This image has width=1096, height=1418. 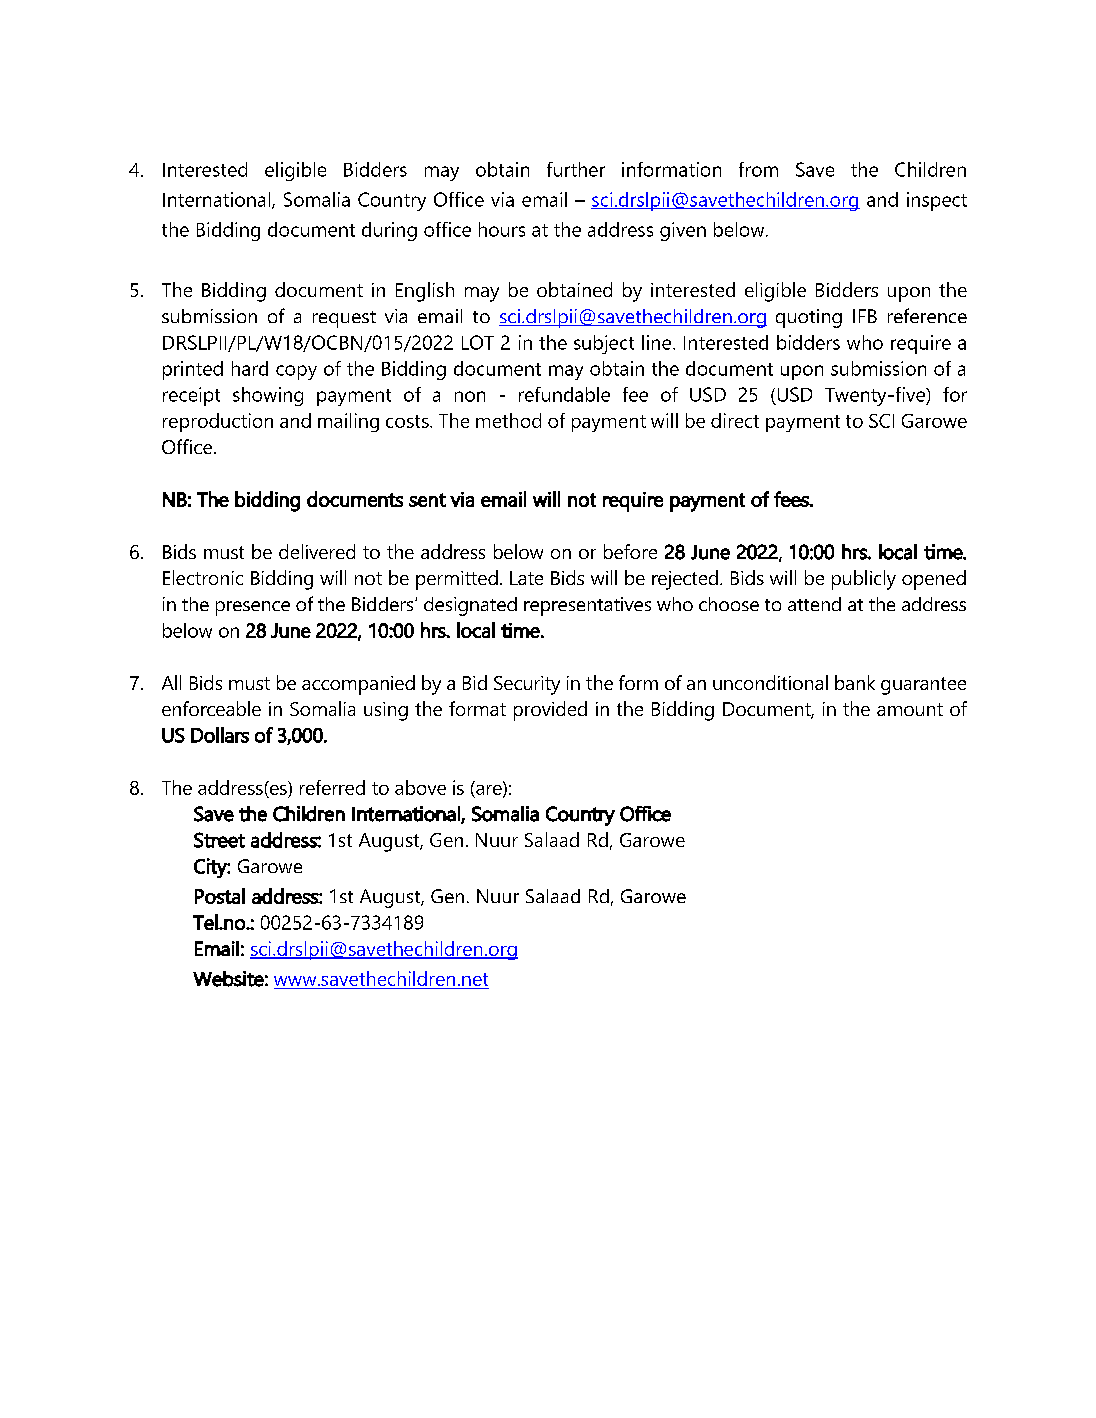 What do you see at coordinates (527, 685) in the image?
I see `Security` at bounding box center [527, 685].
